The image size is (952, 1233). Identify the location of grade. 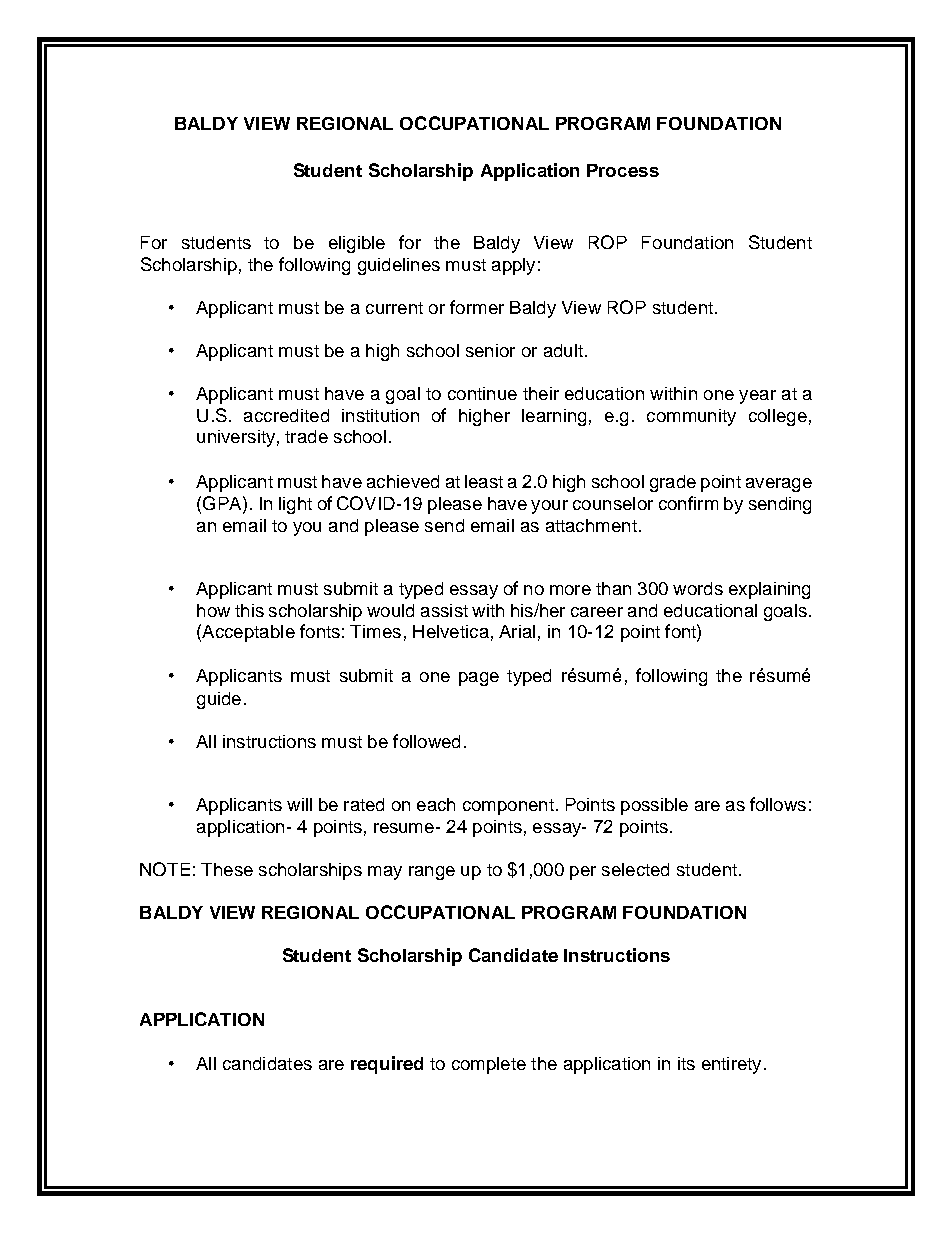
(673, 483).
